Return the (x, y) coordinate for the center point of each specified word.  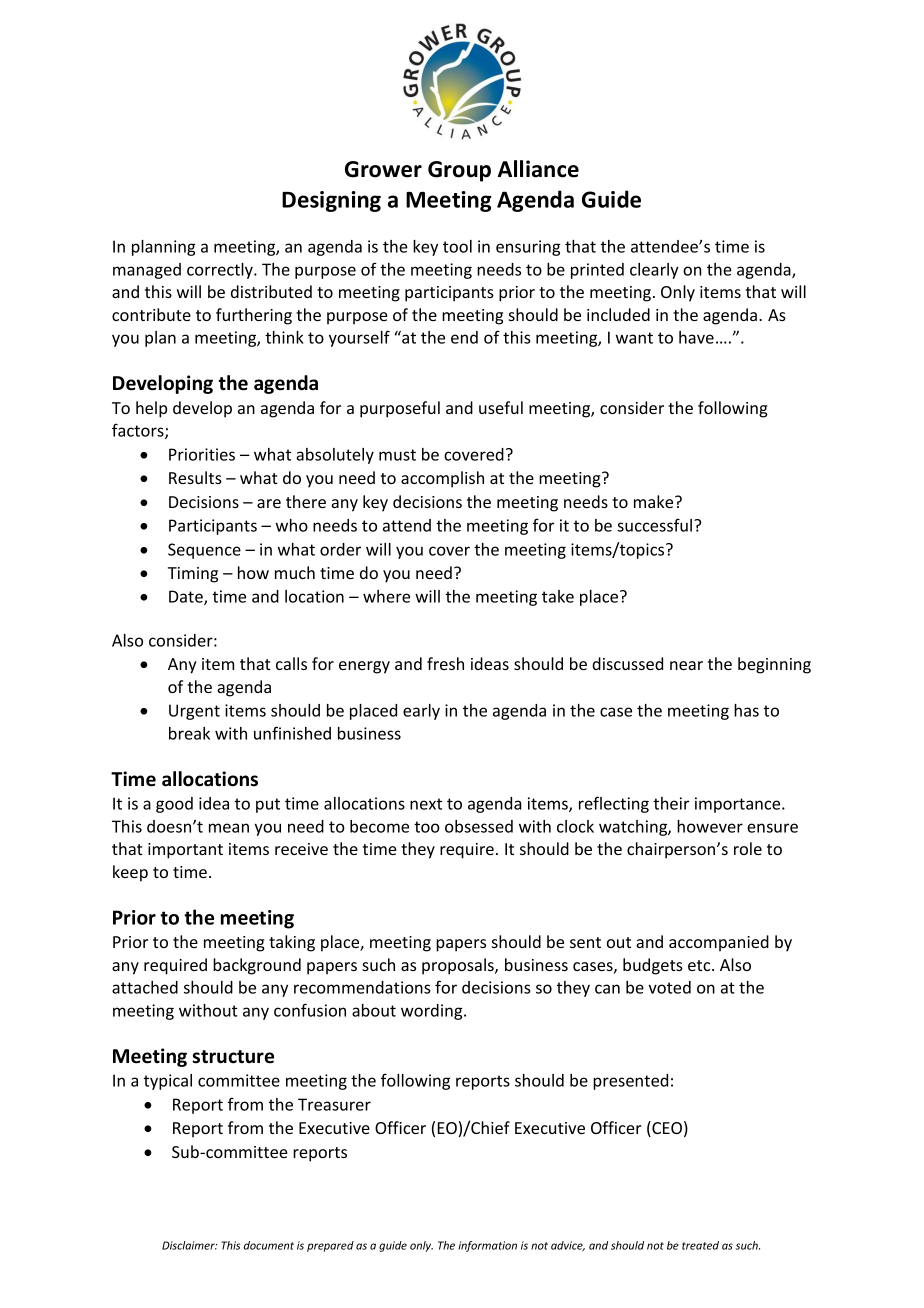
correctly (221, 271)
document (269, 1245)
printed (597, 271)
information (488, 1246)
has (746, 710)
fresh (445, 663)
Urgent (194, 712)
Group (459, 171)
